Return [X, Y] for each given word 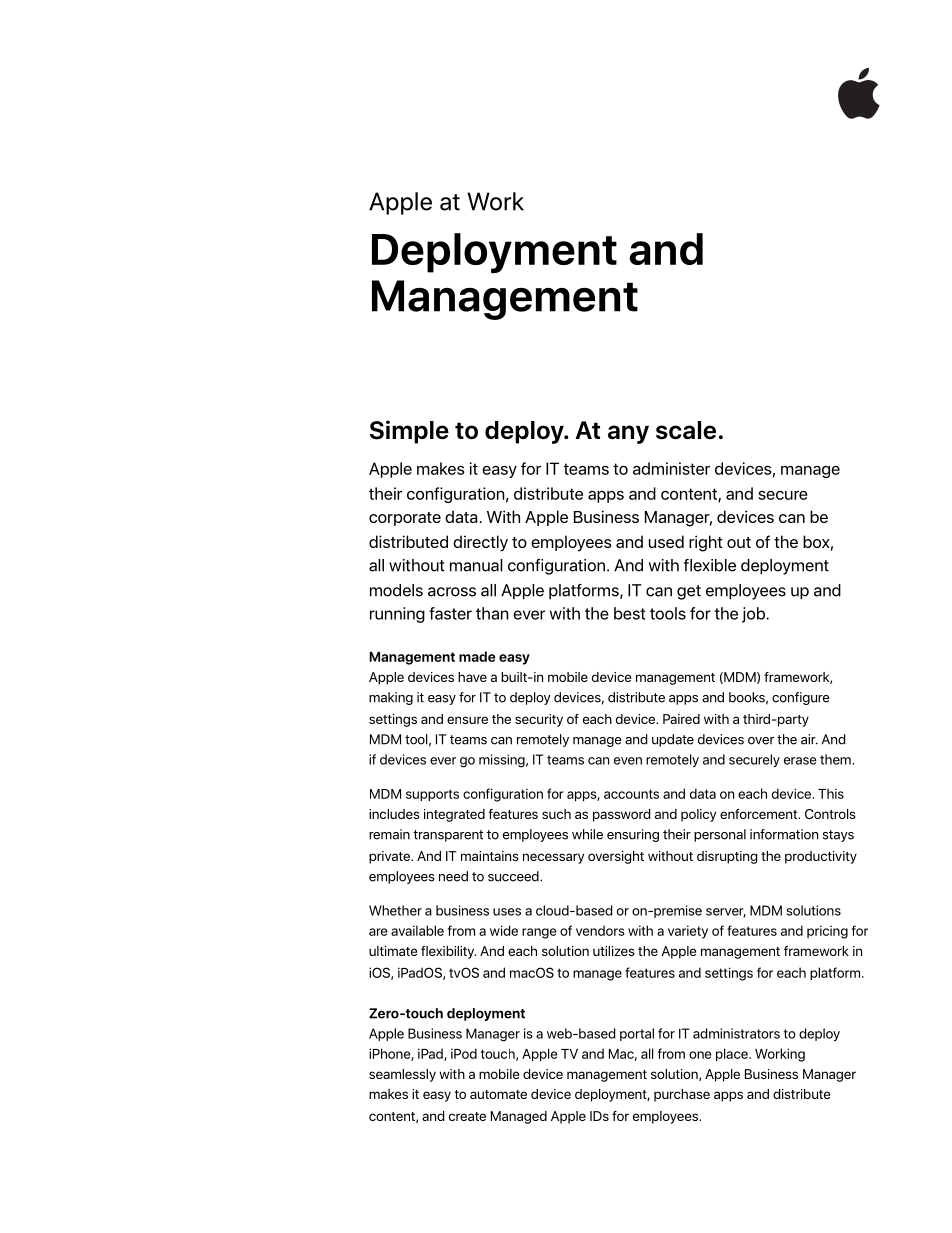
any [628, 434]
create [467, 1116]
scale [686, 430]
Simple [409, 432]
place [733, 1054]
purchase [682, 1095]
